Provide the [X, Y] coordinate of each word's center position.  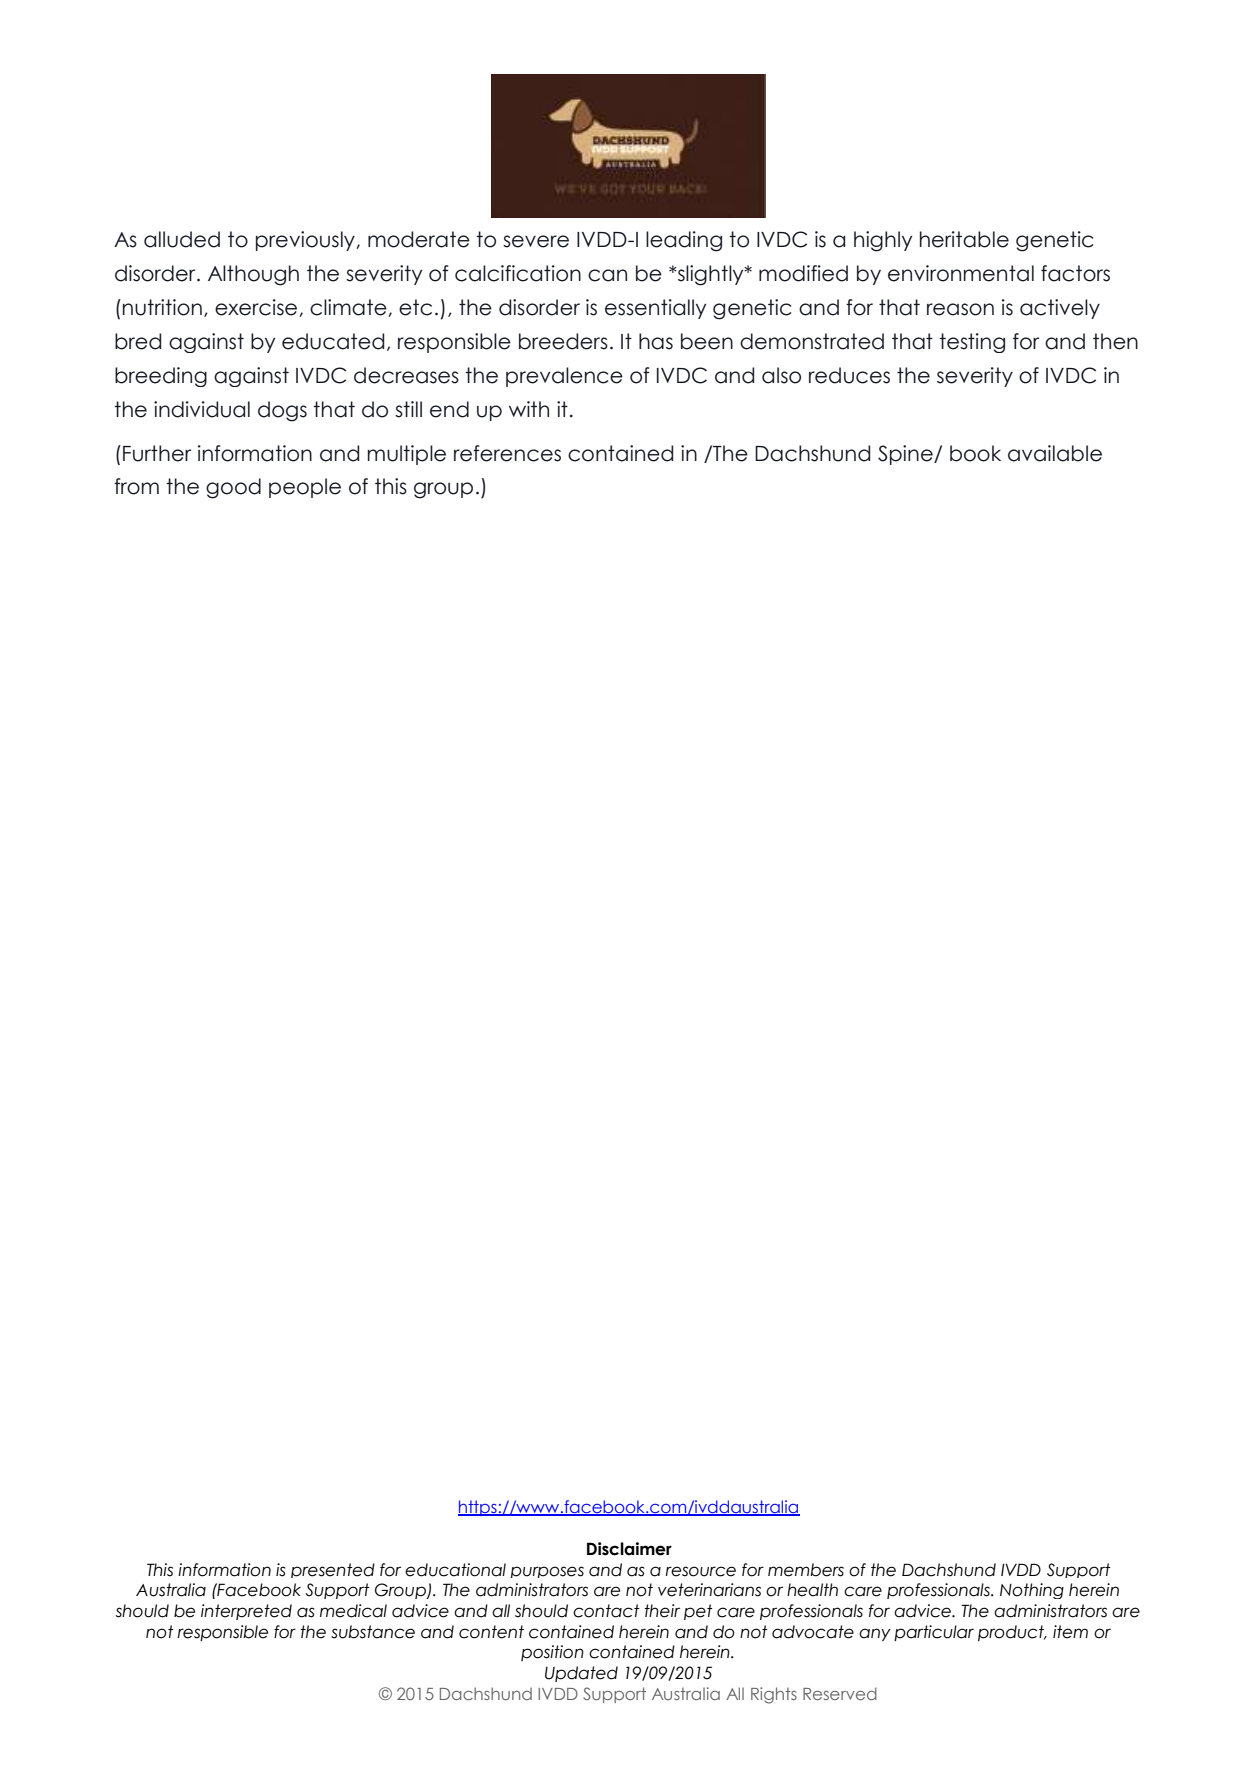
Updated [581, 1674]
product [1012, 1633]
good [233, 488]
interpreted [246, 1612]
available [1055, 453]
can [607, 275]
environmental [961, 273]
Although [253, 275]
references [507, 453]
